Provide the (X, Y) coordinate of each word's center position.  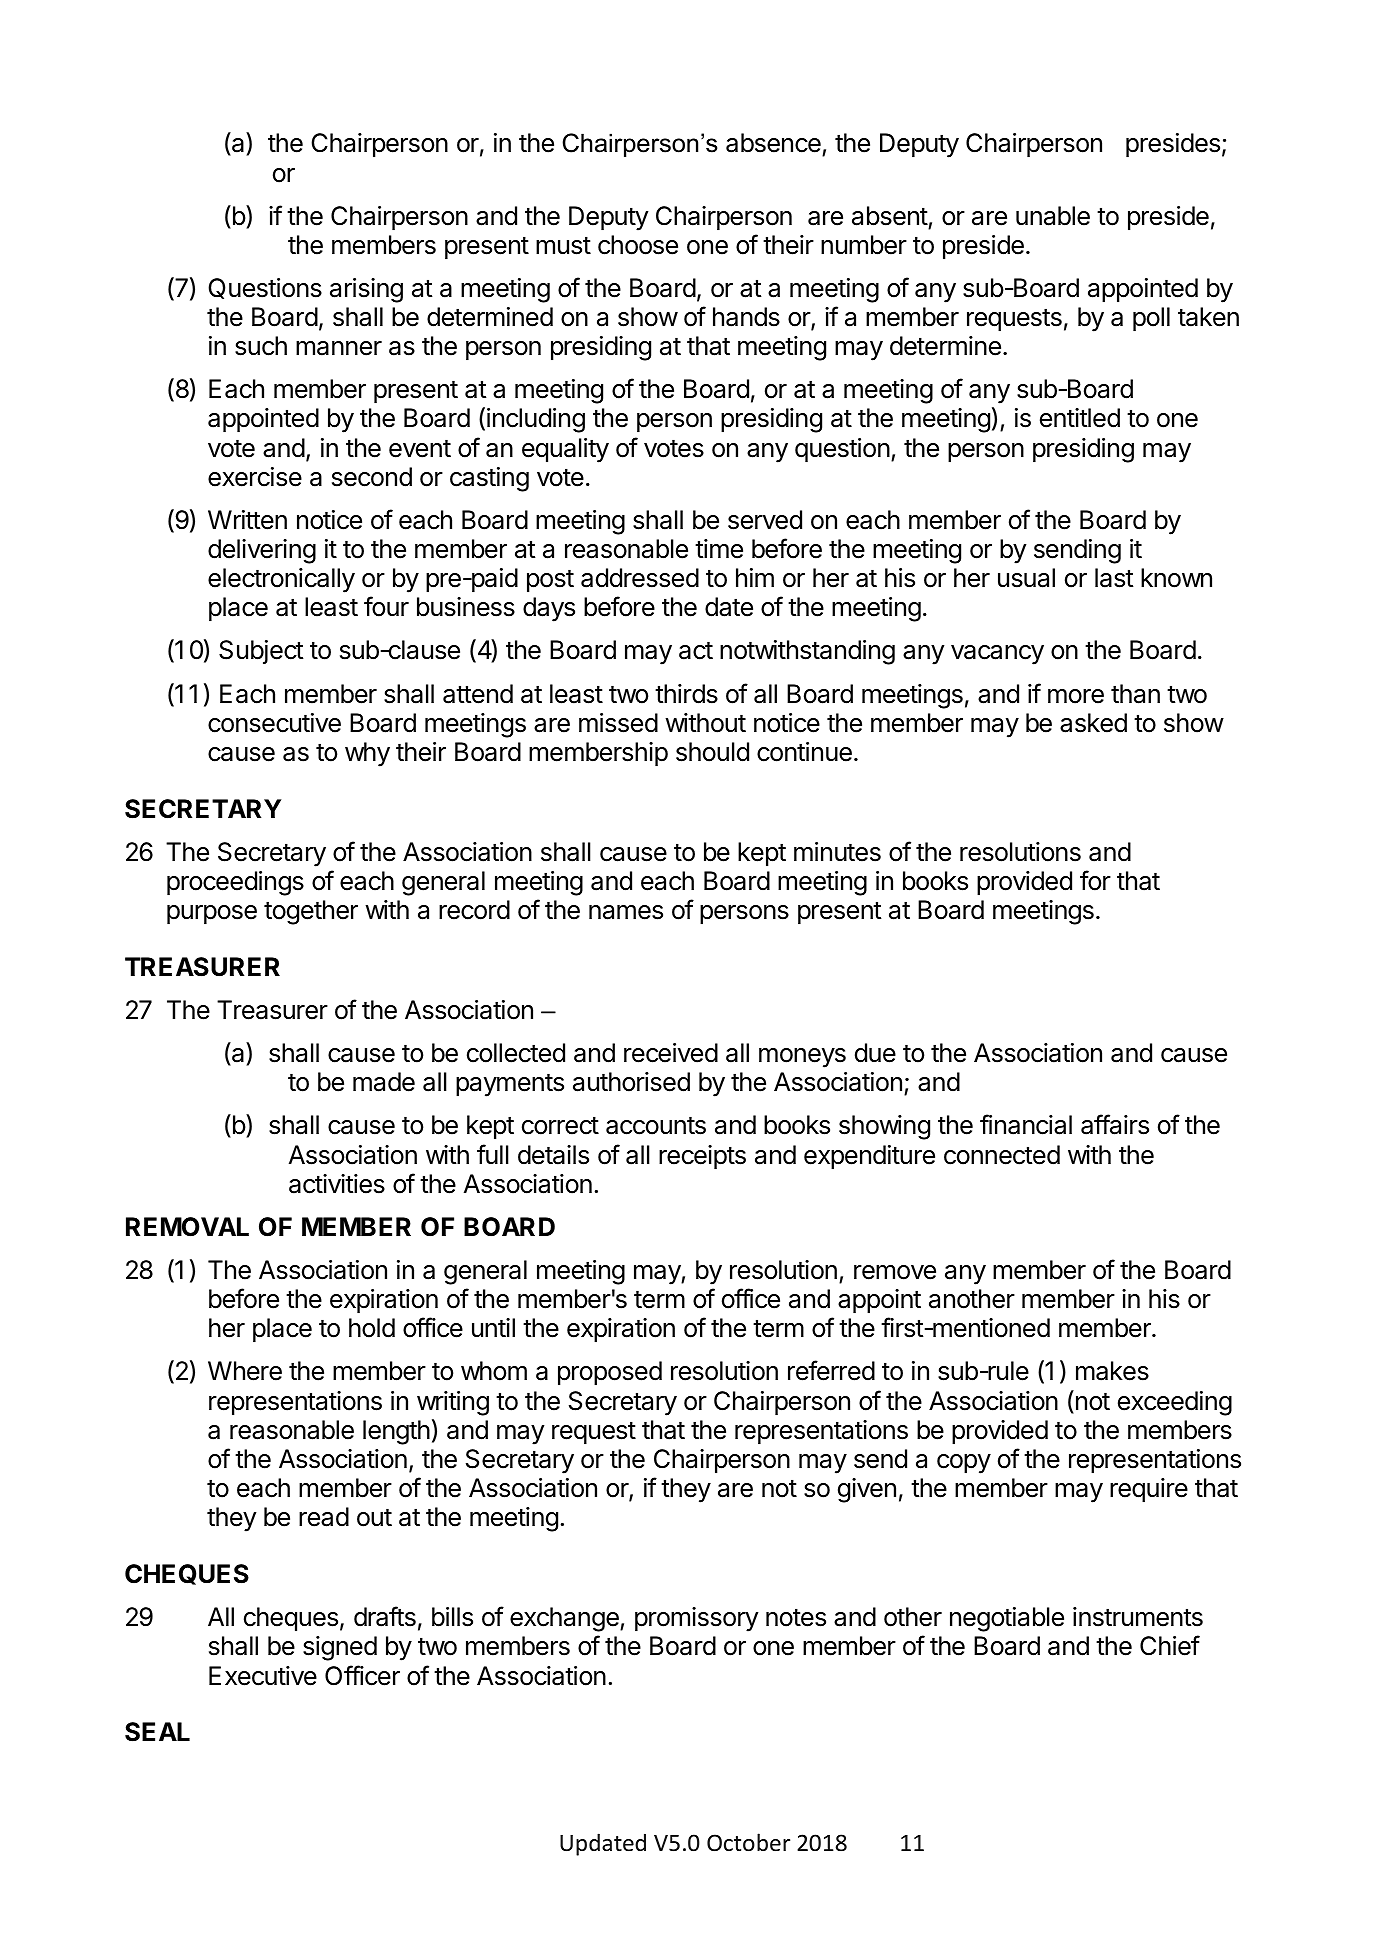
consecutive (274, 723)
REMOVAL (187, 1227)
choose (638, 245)
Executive (263, 1676)
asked (1093, 723)
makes (1112, 1371)
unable (1053, 216)
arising (366, 290)
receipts (702, 1157)
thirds (686, 694)
